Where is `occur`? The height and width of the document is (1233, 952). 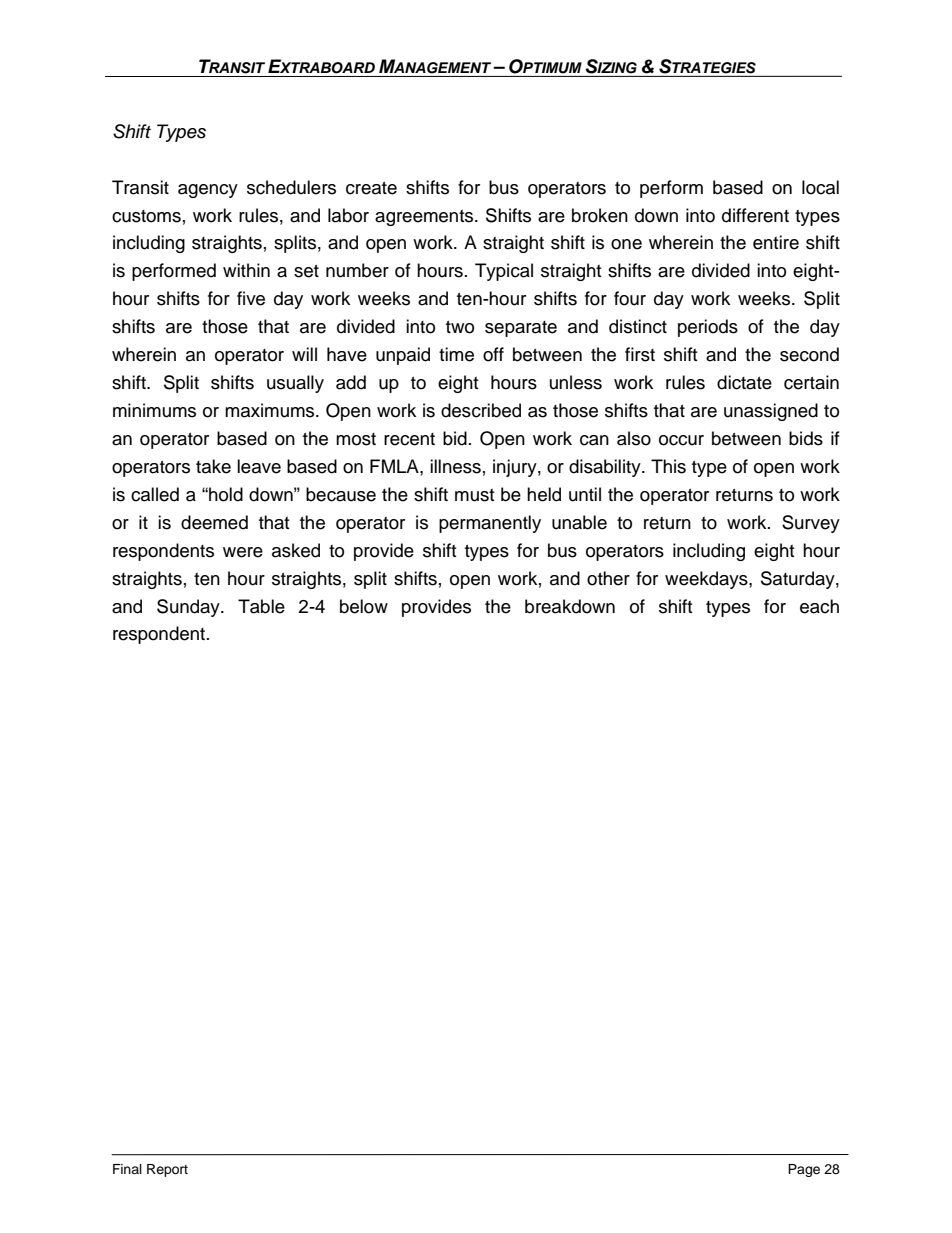
occur is located at coordinates (681, 440).
